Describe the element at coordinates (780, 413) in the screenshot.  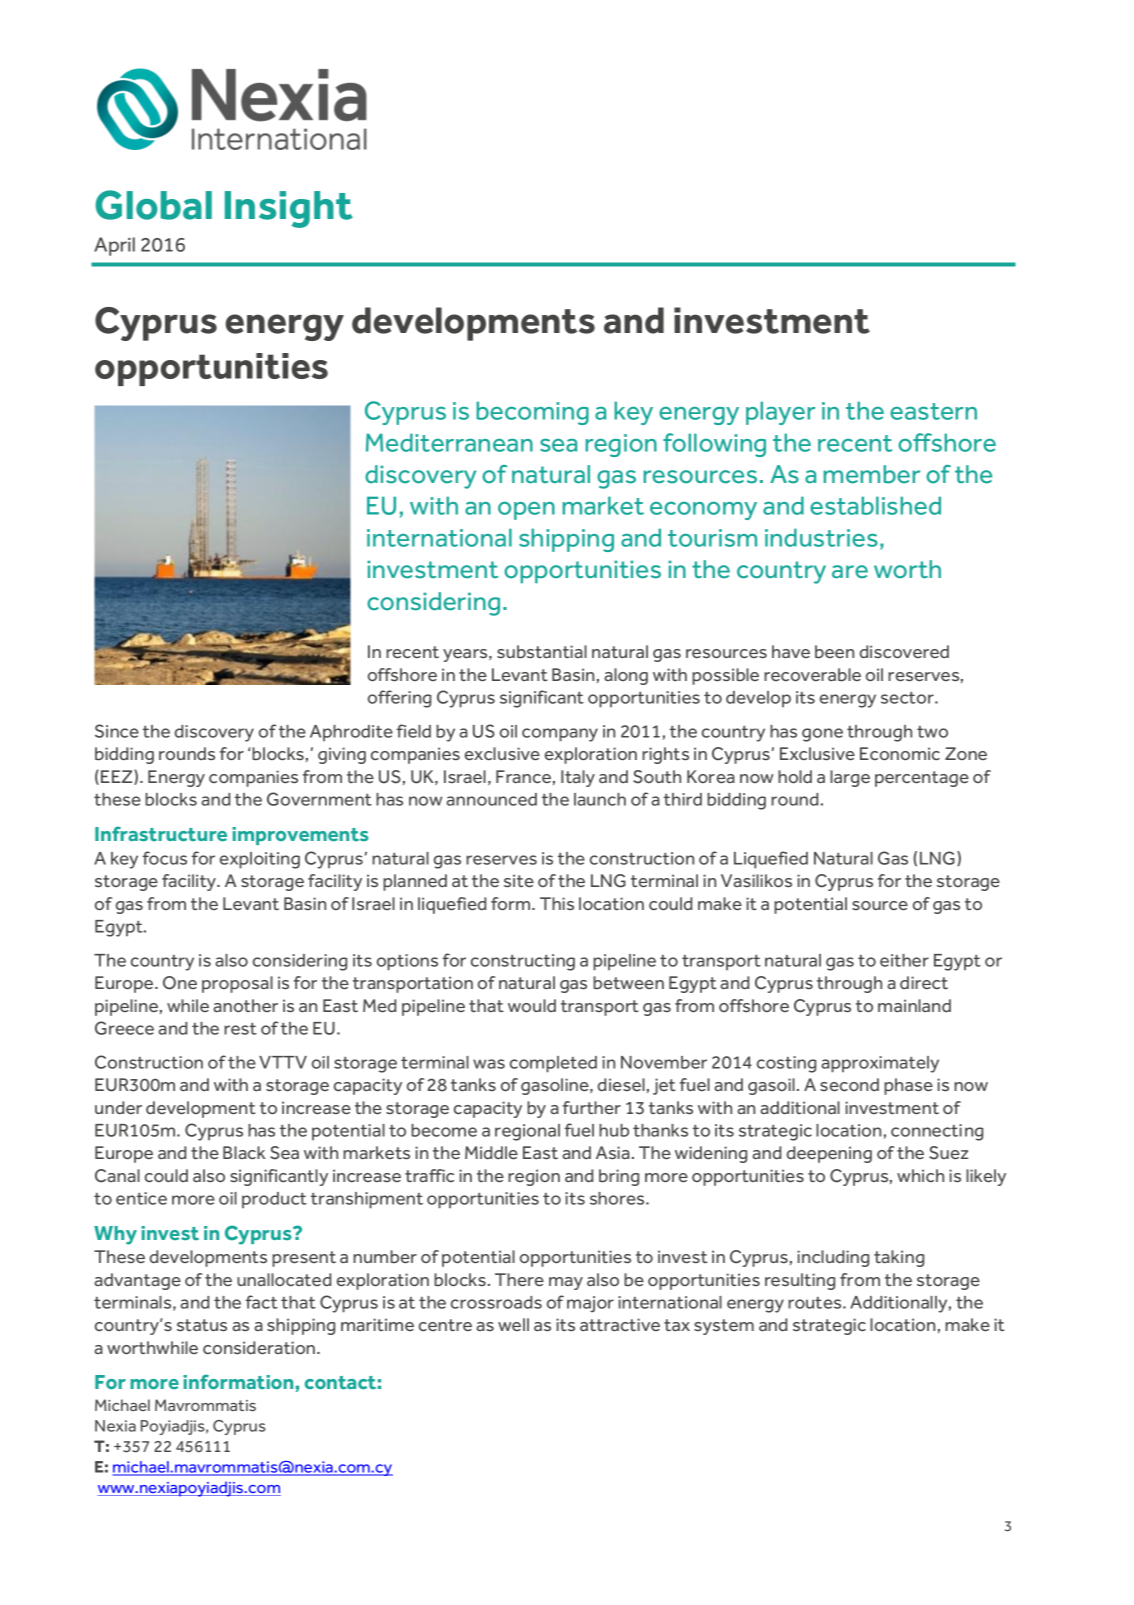
I see `player` at that location.
